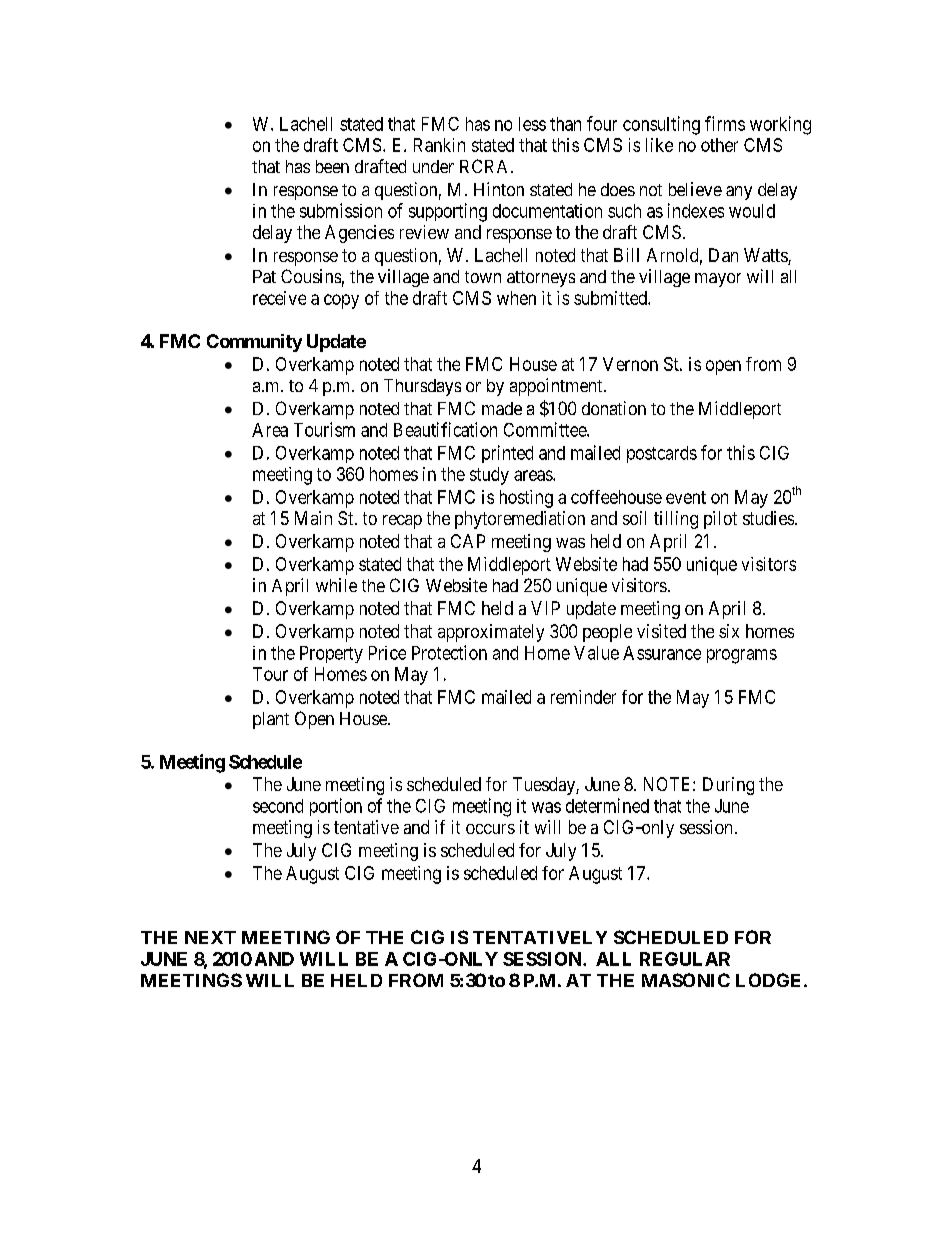 The image size is (952, 1233). Describe the element at coordinates (332, 166) in the screenshot. I see `been` at that location.
